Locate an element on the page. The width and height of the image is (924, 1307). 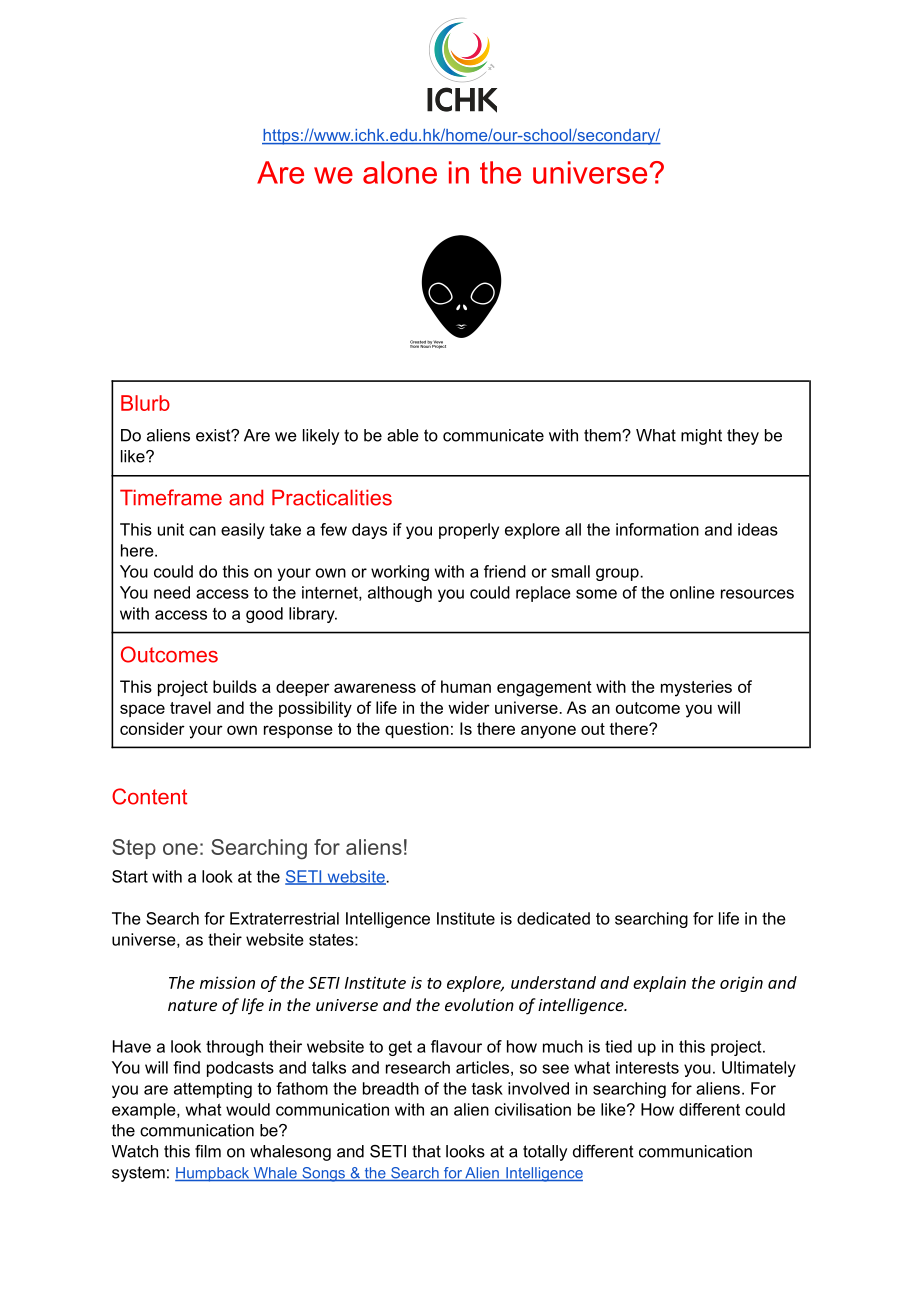
builds is located at coordinates (235, 686).
